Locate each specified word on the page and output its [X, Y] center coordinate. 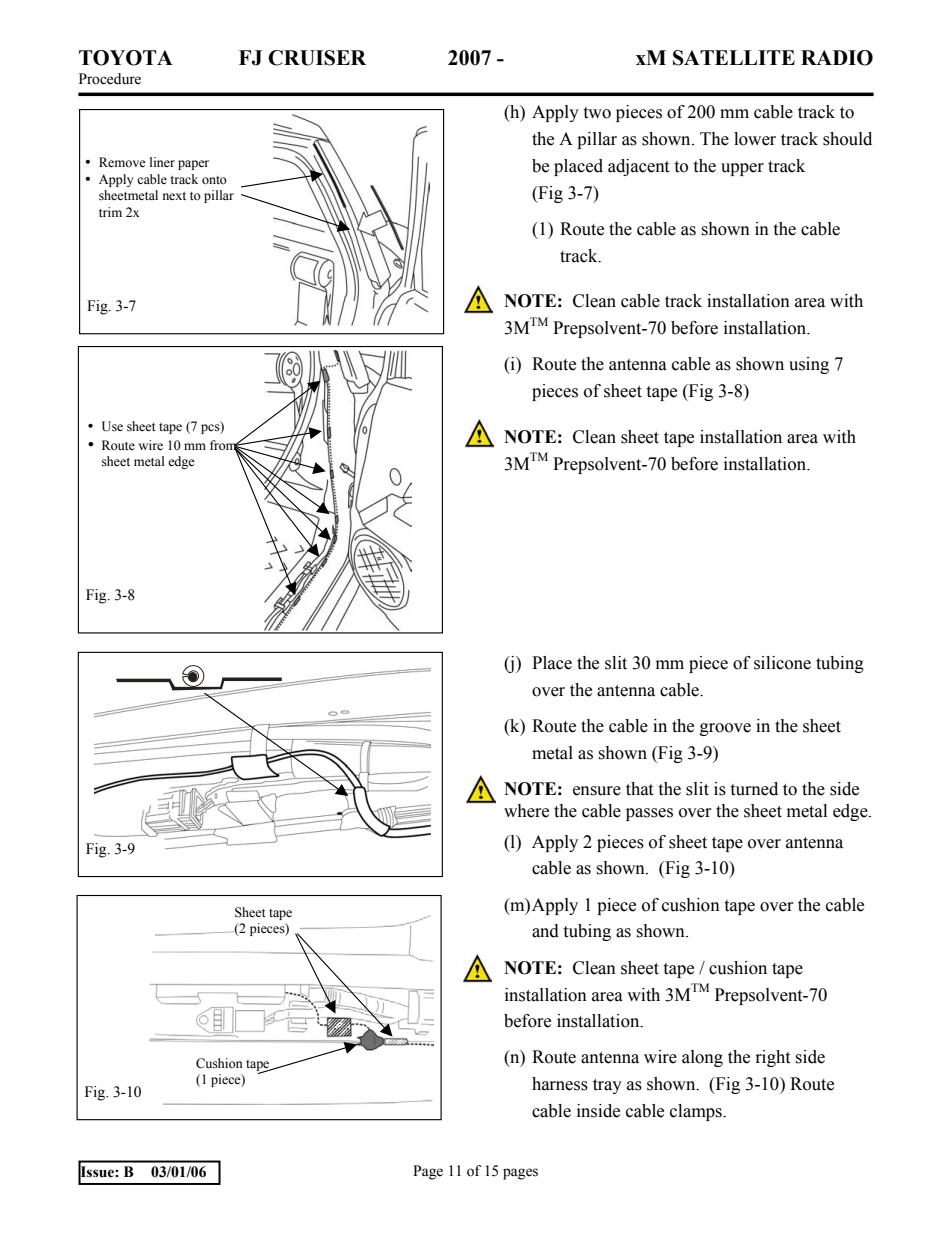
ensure [597, 791]
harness [560, 1084]
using [809, 365]
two [597, 113]
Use [112, 426]
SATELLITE [734, 58]
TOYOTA [126, 58]
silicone [782, 663]
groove [725, 729]
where [526, 811]
